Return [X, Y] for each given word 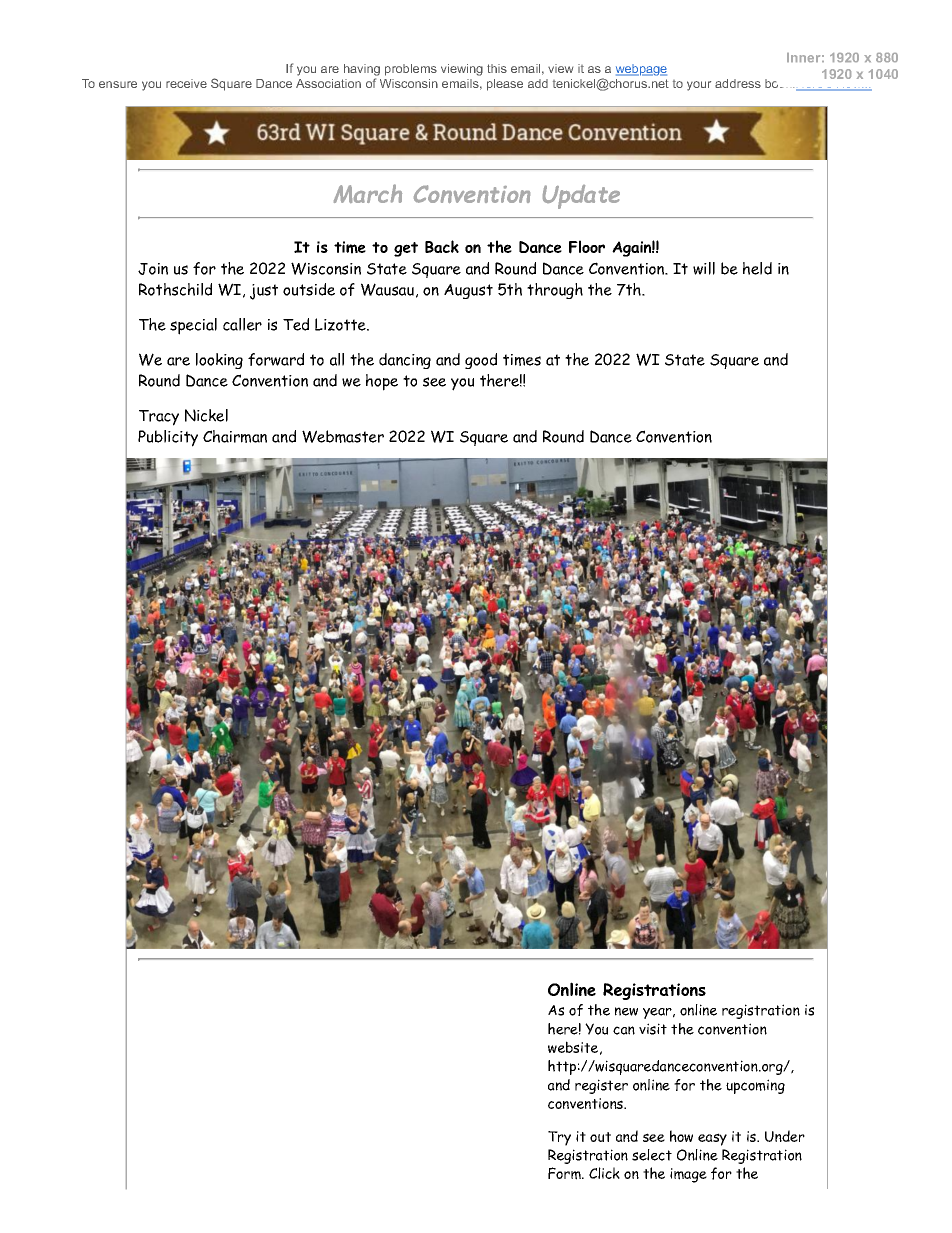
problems [411, 70]
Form [565, 1173]
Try [559, 1138]
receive [186, 83]
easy [712, 1139]
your [699, 86]
